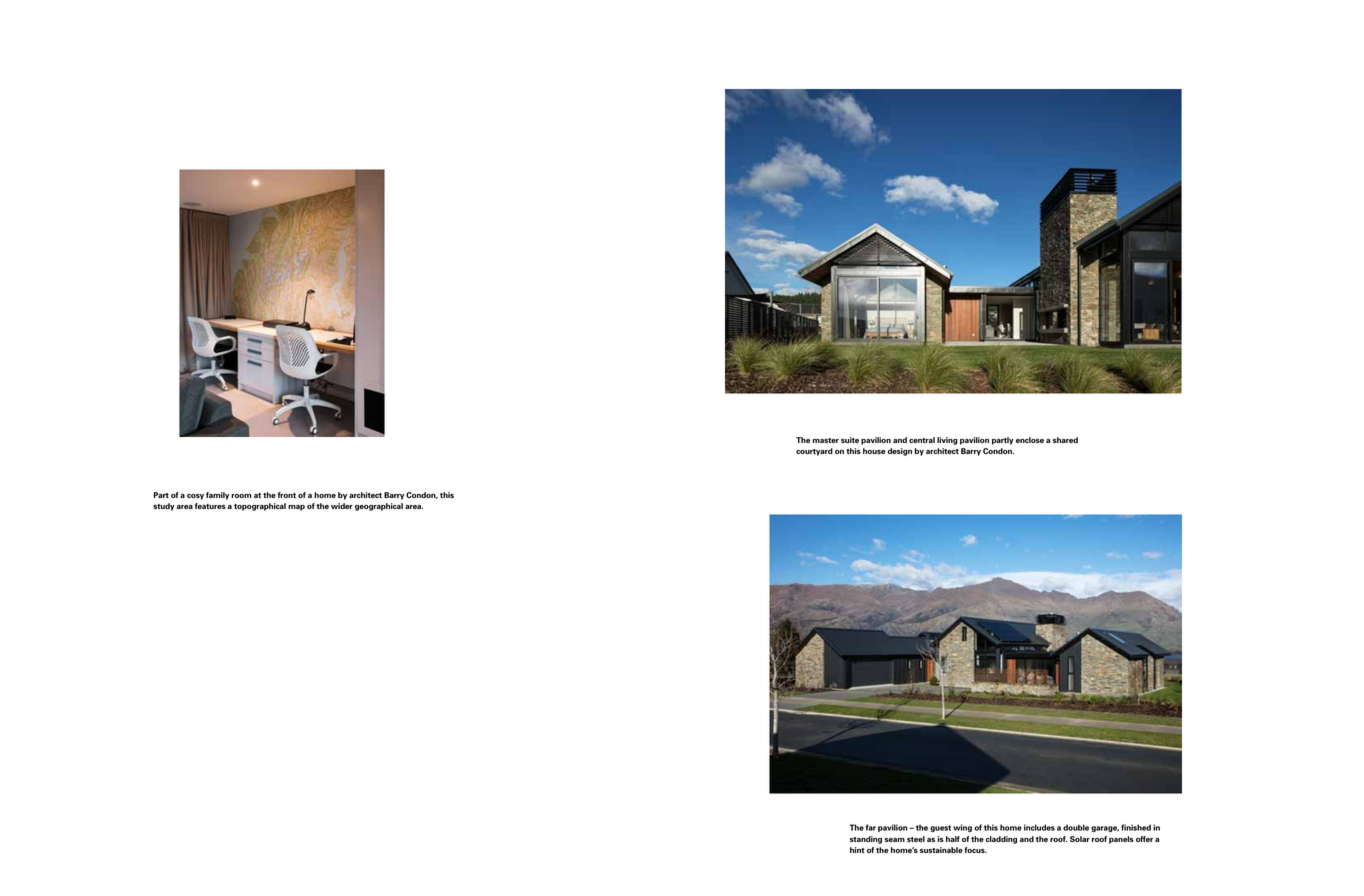 This screenshot has height=896, width=1364. I want to click on geographical, so click(379, 507).
